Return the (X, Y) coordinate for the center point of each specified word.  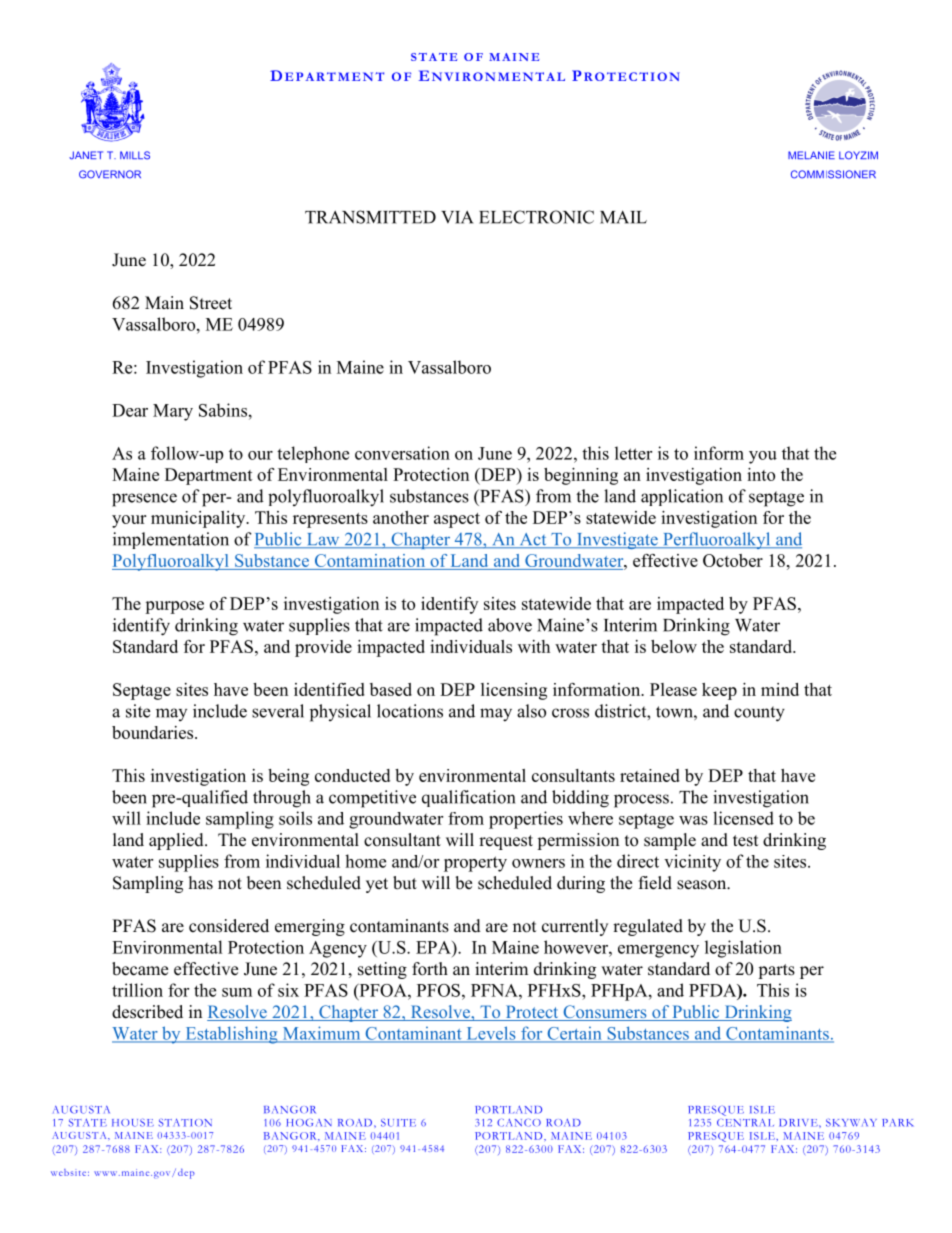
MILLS (135, 155)
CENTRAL (745, 1123)
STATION (185, 1123)
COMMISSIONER (833, 174)
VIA (457, 217)
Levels (491, 1034)
